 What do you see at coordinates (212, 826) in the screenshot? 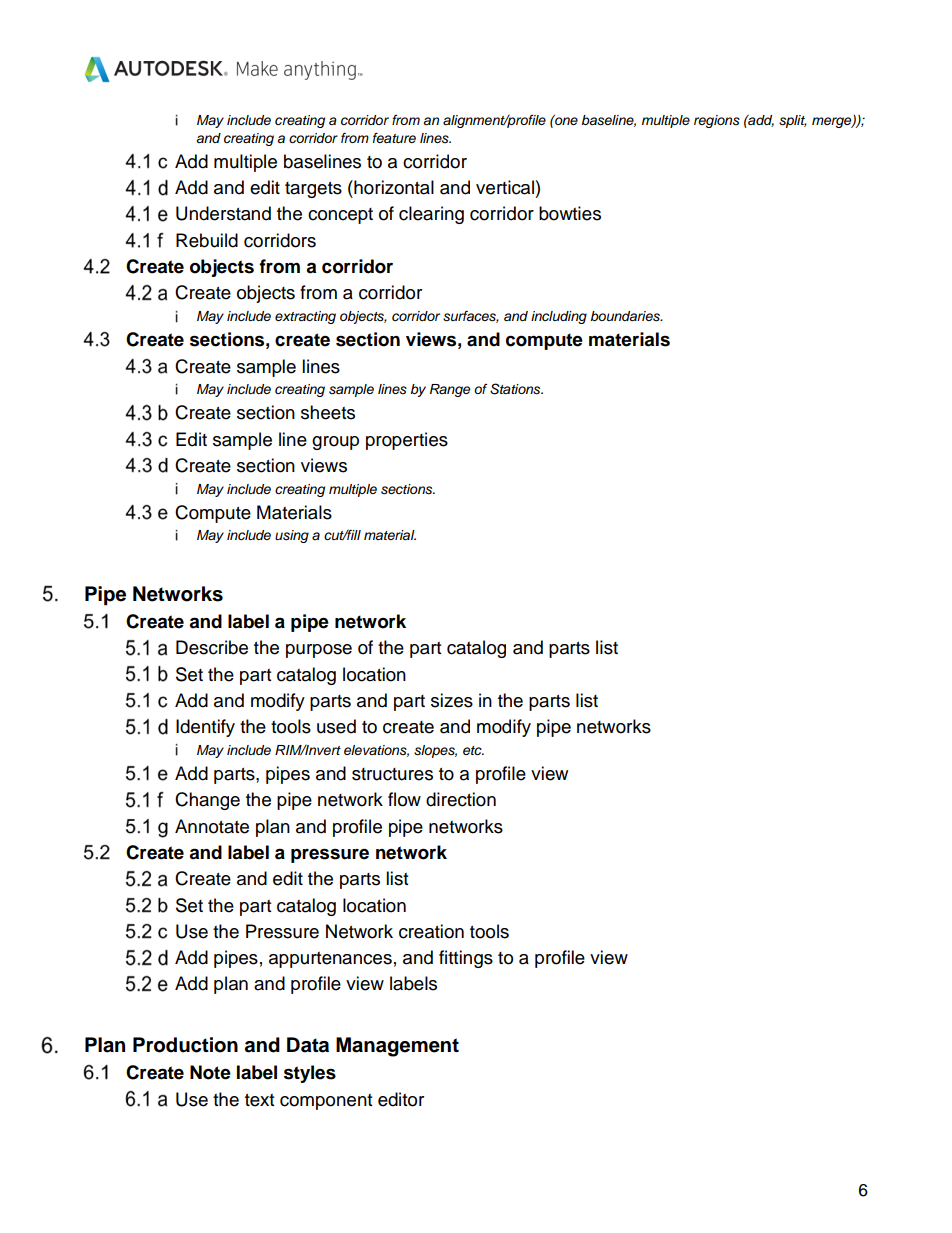
I see `Annotate` at bounding box center [212, 826].
